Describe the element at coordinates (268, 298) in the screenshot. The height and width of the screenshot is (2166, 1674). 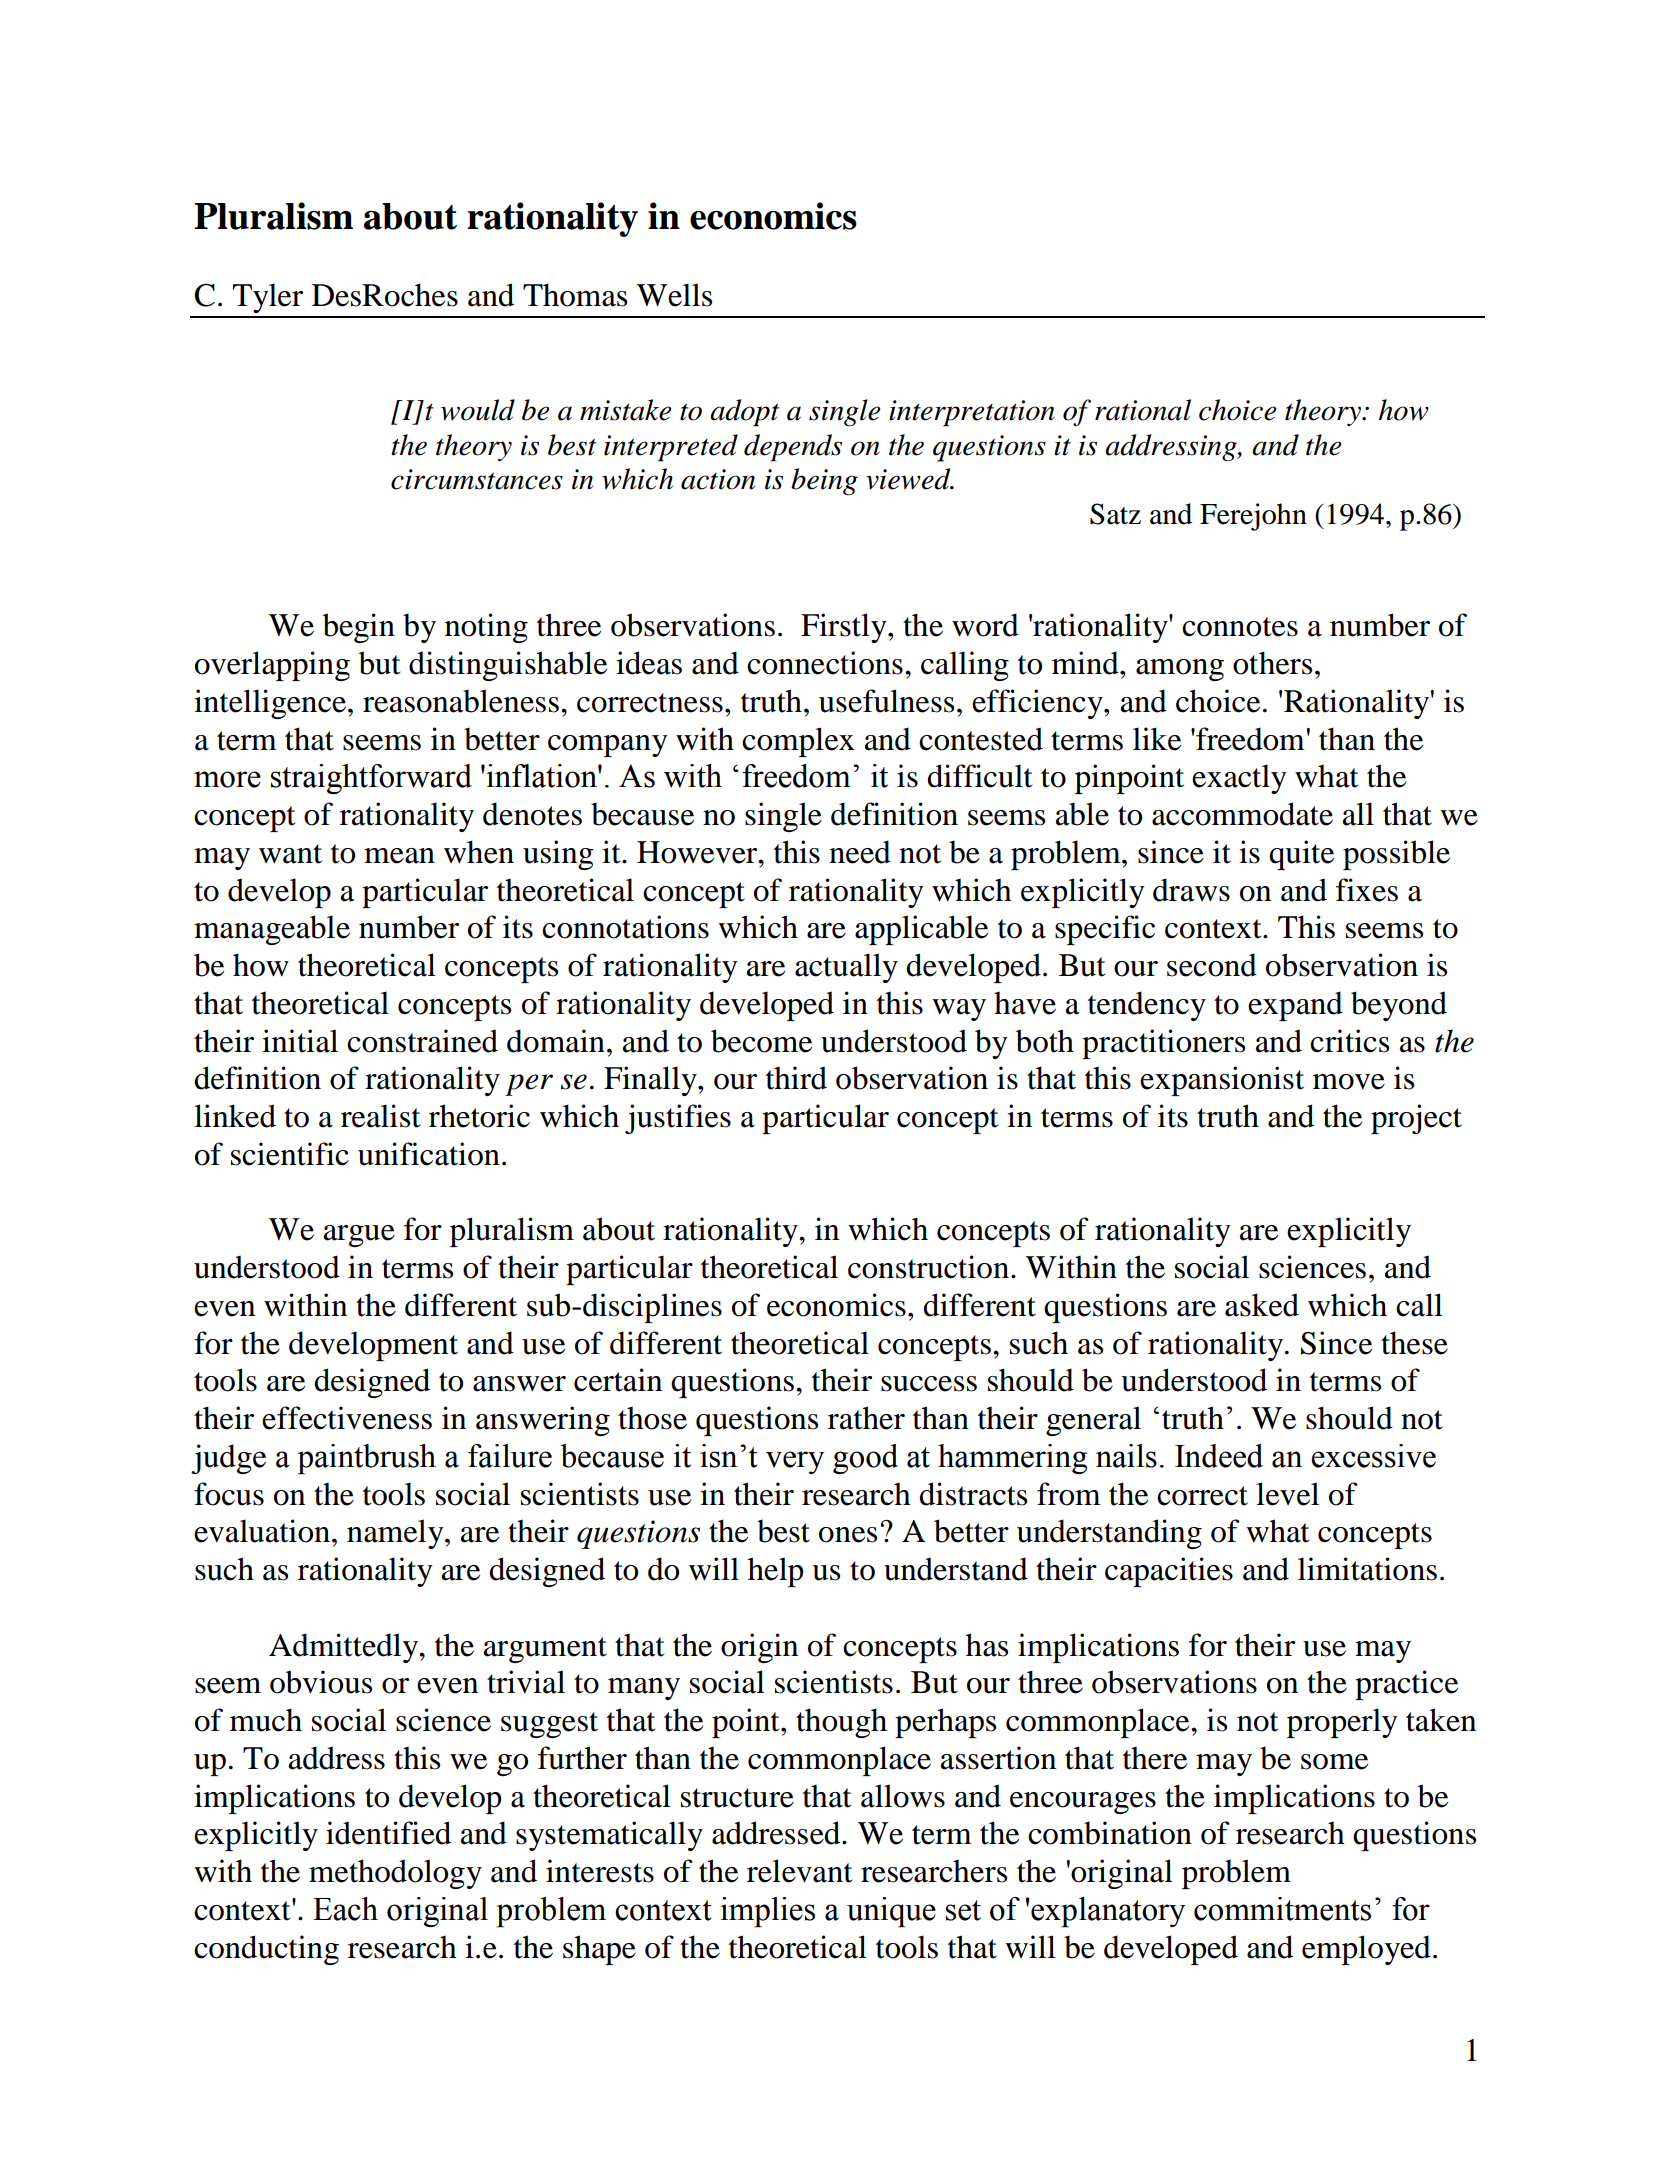
I see `Tyler` at that location.
